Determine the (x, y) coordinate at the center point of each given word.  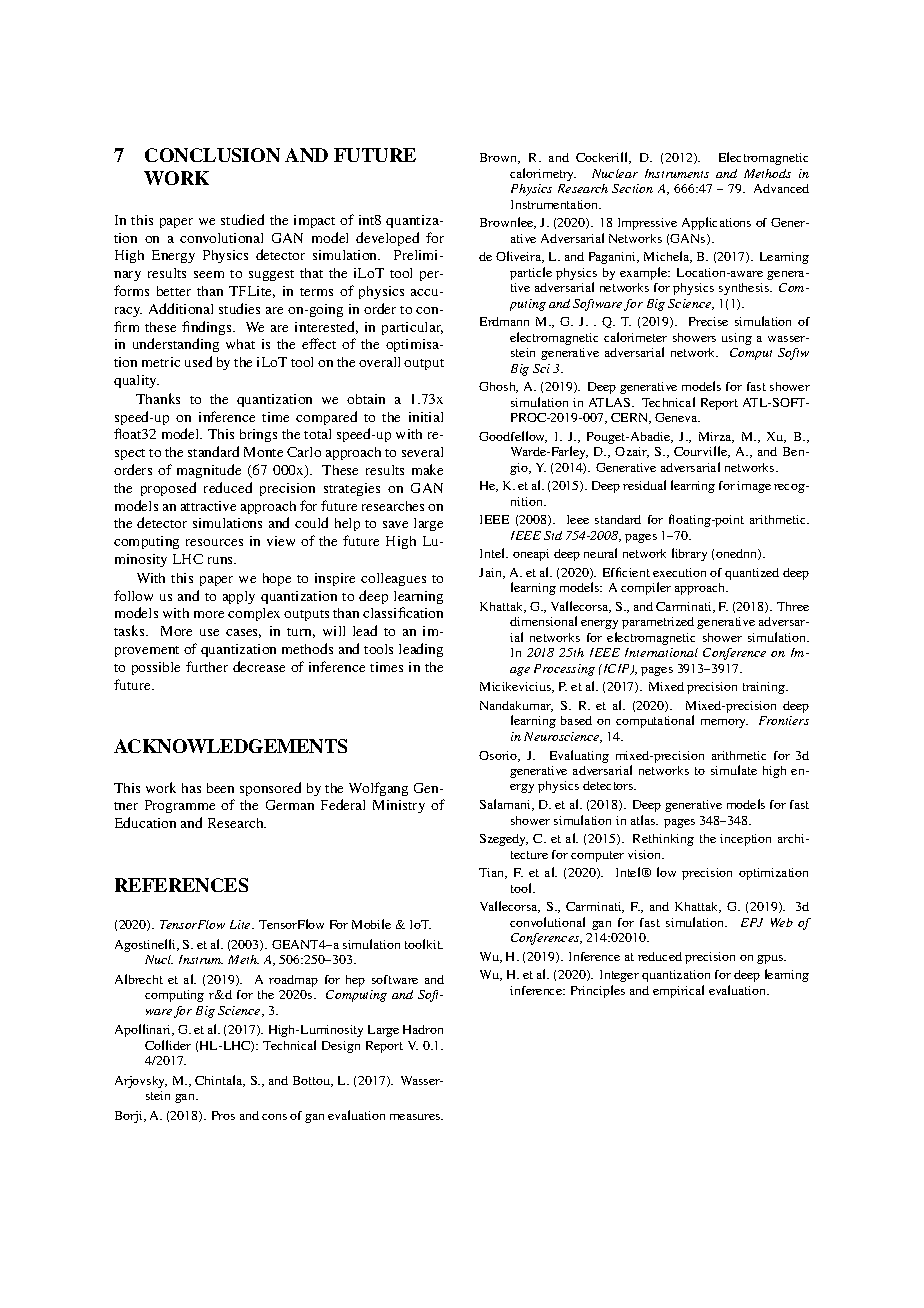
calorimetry (543, 174)
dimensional (543, 621)
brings (258, 435)
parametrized (658, 623)
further (207, 666)
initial (426, 417)
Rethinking (663, 840)
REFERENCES (181, 885)
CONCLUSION (212, 155)
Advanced (781, 188)
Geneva (677, 417)
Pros (223, 1115)
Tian (493, 873)
